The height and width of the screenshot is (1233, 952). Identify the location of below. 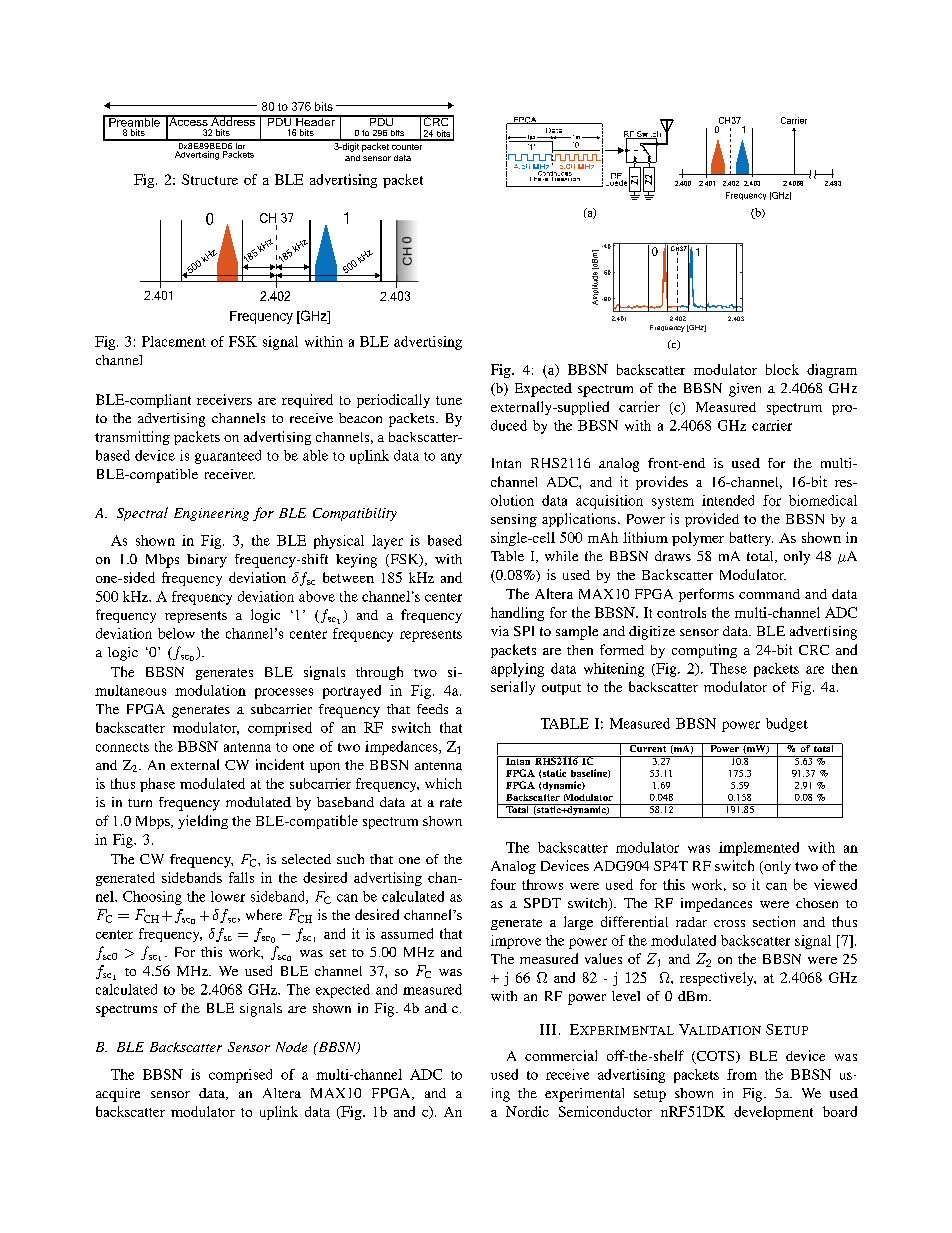
(176, 633).
